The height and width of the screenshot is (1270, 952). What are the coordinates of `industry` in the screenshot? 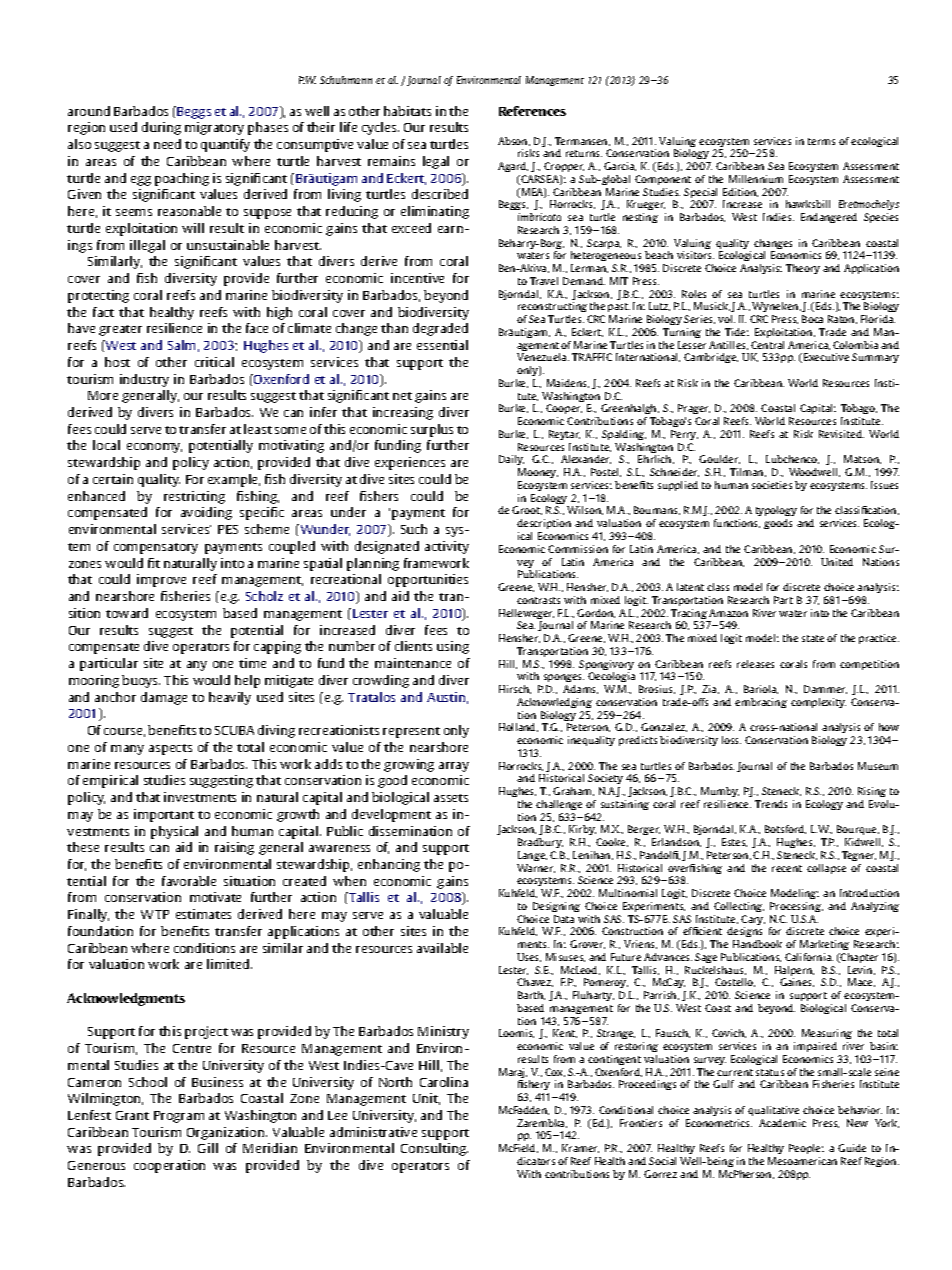 It's located at (144, 380).
